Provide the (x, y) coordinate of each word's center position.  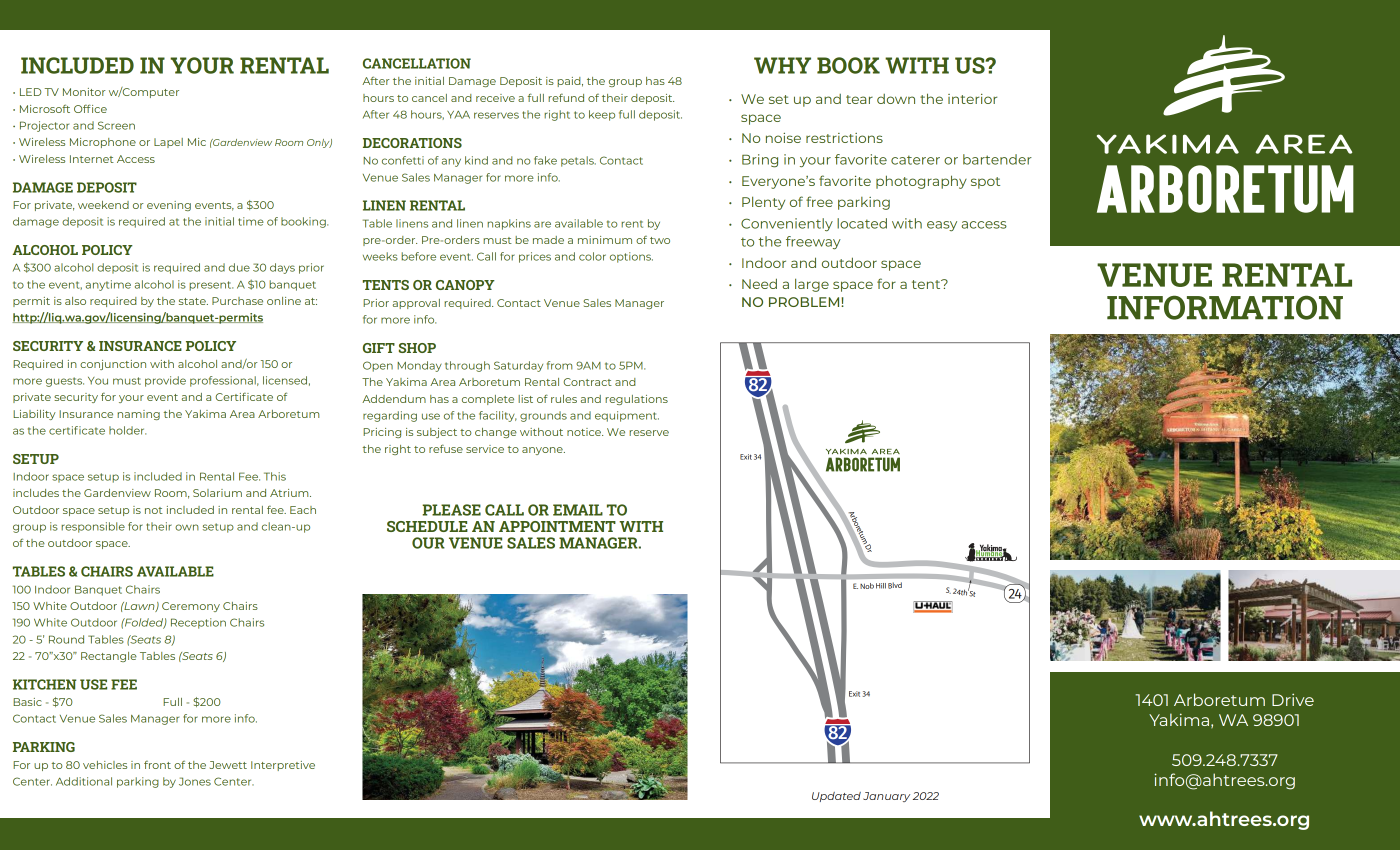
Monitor (84, 92)
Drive (1293, 699)
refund (566, 97)
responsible (93, 527)
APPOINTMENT (557, 526)
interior (972, 99)
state (193, 301)
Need (759, 283)
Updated (836, 797)
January (886, 797)
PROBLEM (805, 302)
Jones (195, 781)
